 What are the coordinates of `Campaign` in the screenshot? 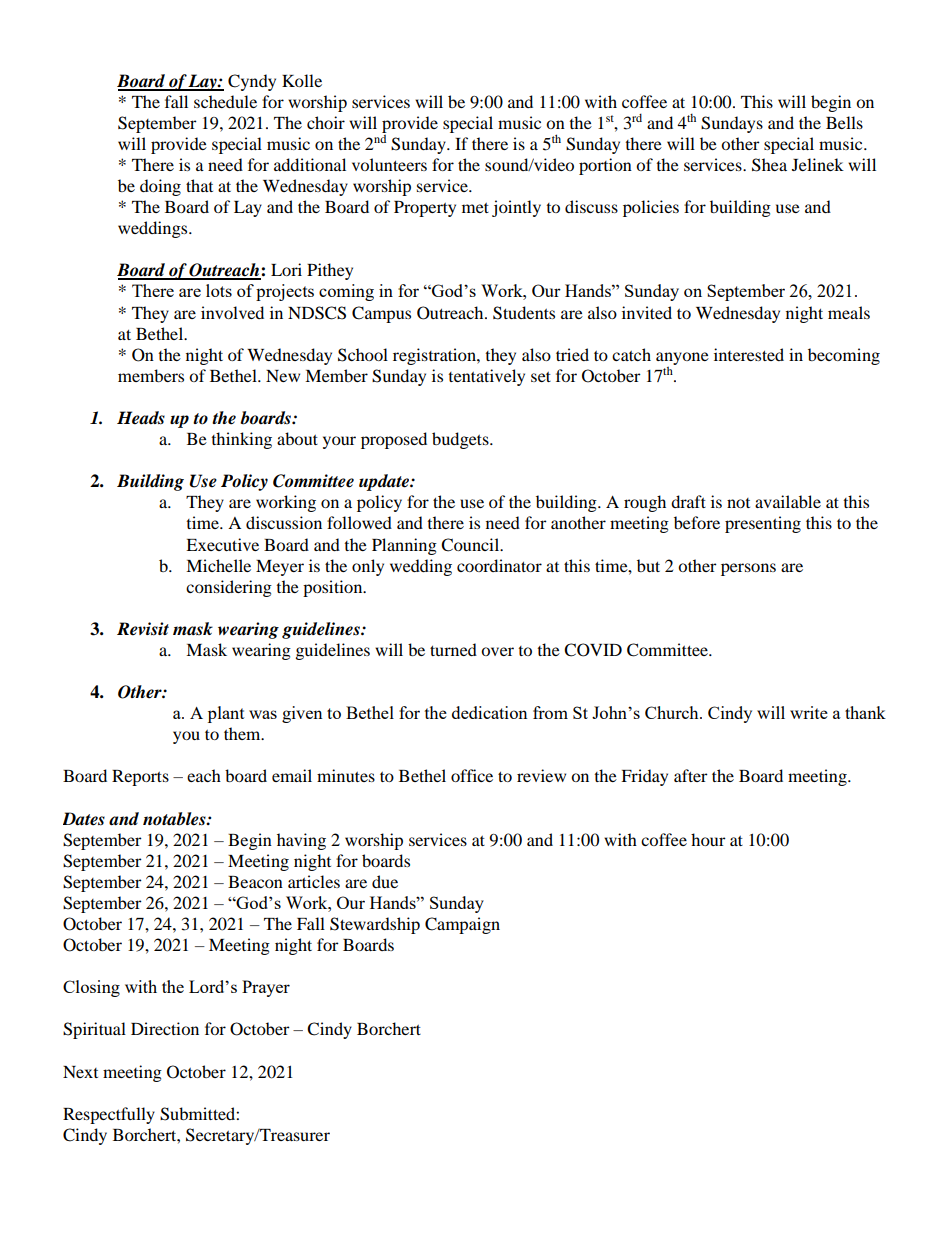 It's located at (462, 925).
